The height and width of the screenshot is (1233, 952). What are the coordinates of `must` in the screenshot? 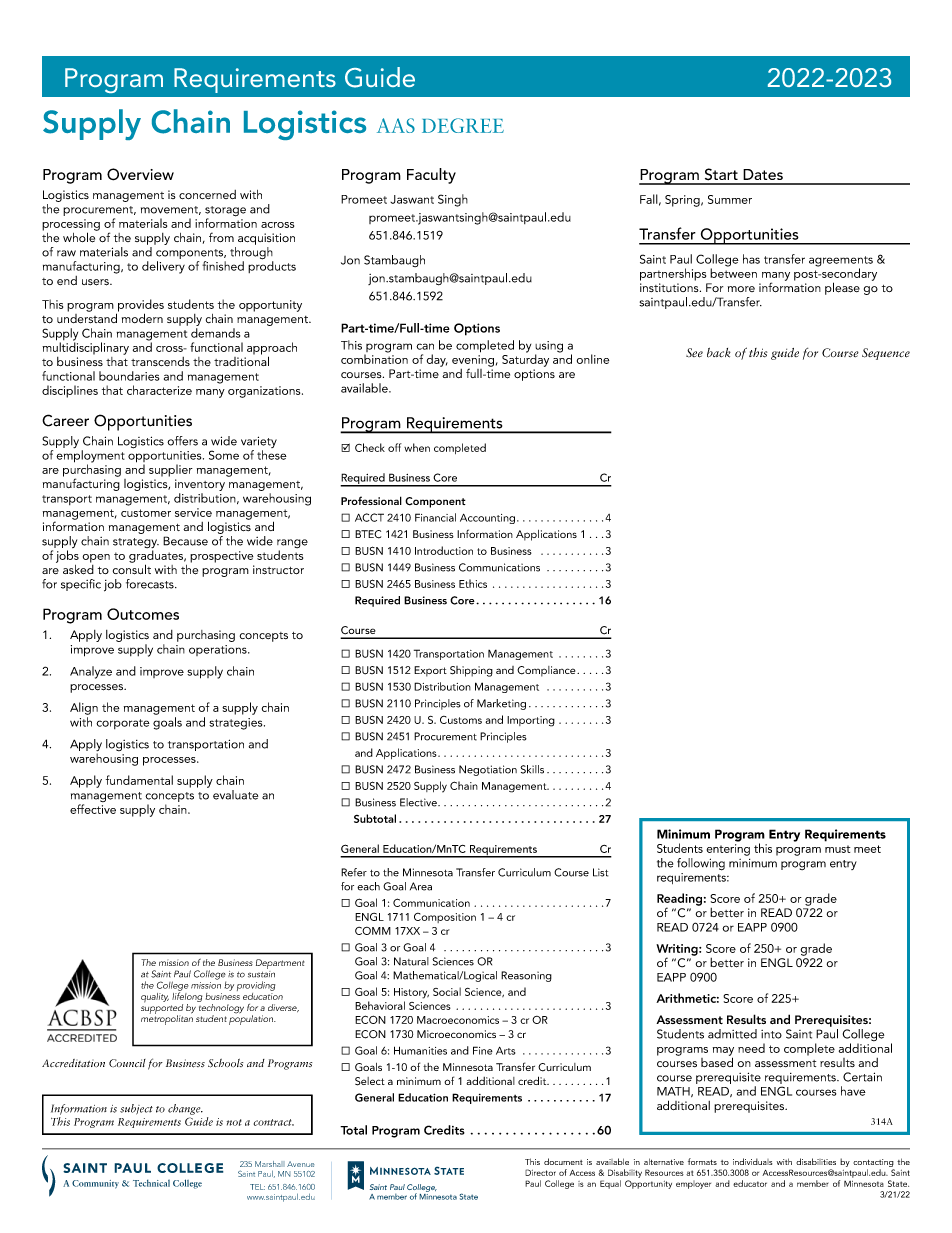 It's located at (837, 849).
